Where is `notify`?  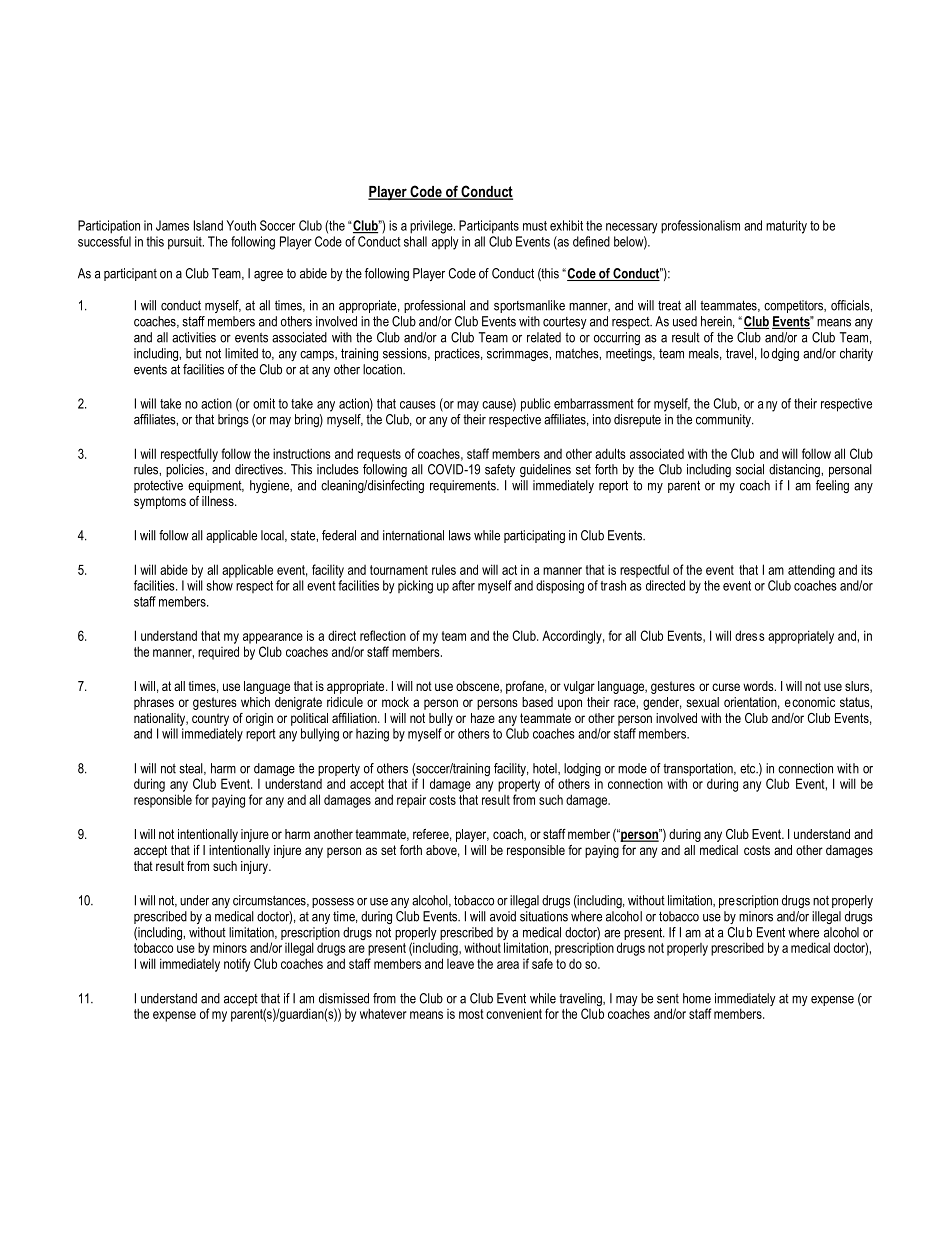 notify is located at coordinates (237, 965).
